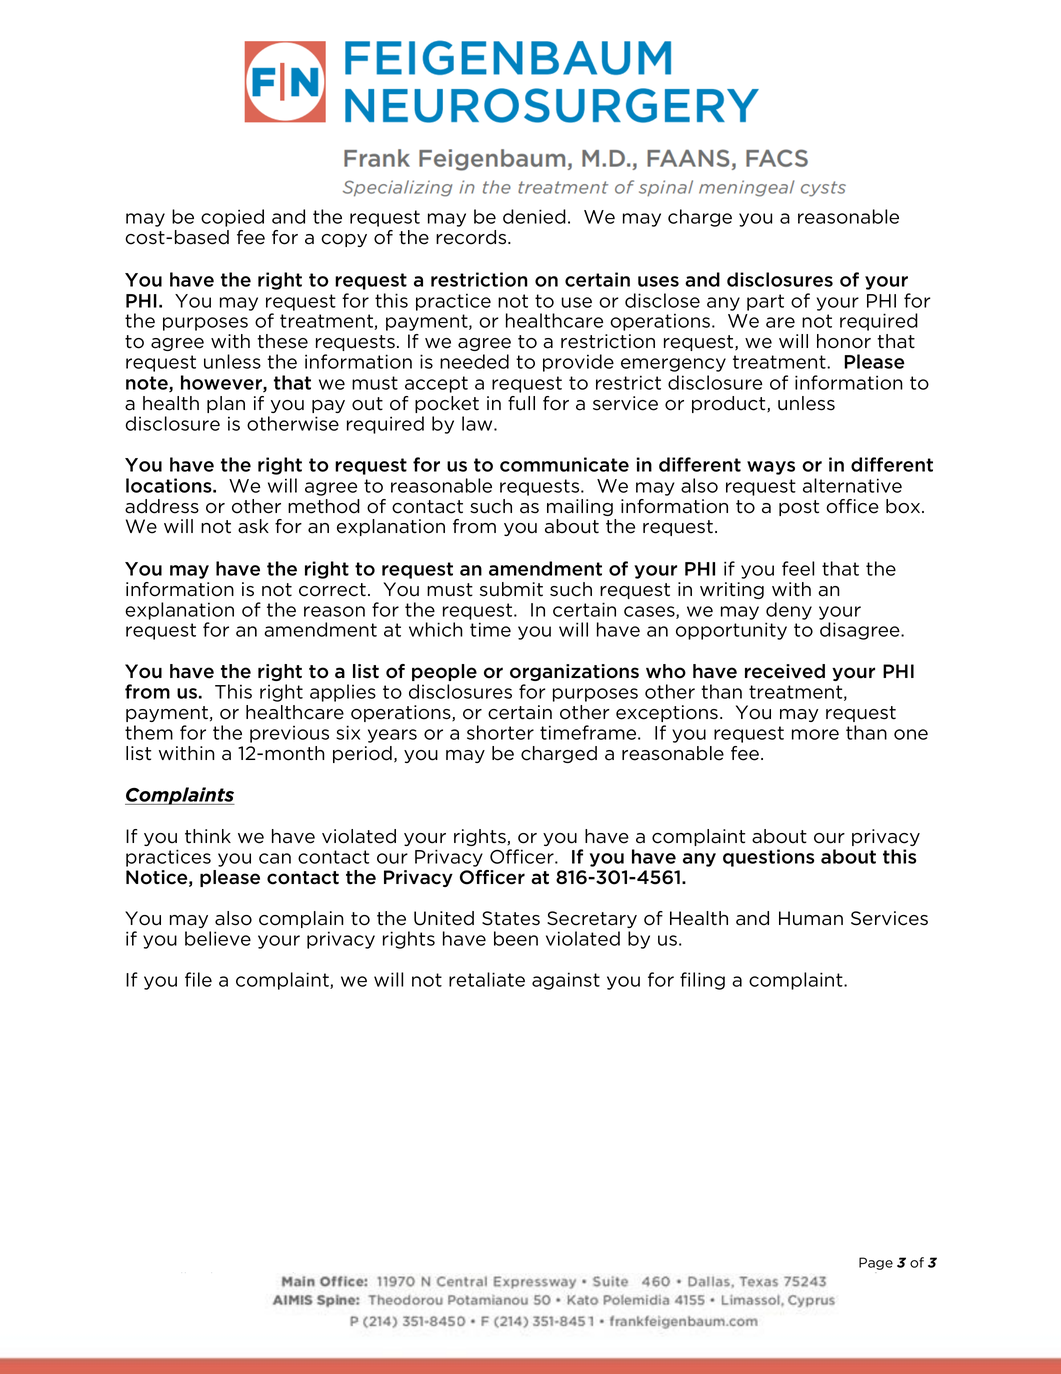 The image size is (1061, 1374). What do you see at coordinates (521, 403) in the screenshot?
I see `full` at bounding box center [521, 403].
